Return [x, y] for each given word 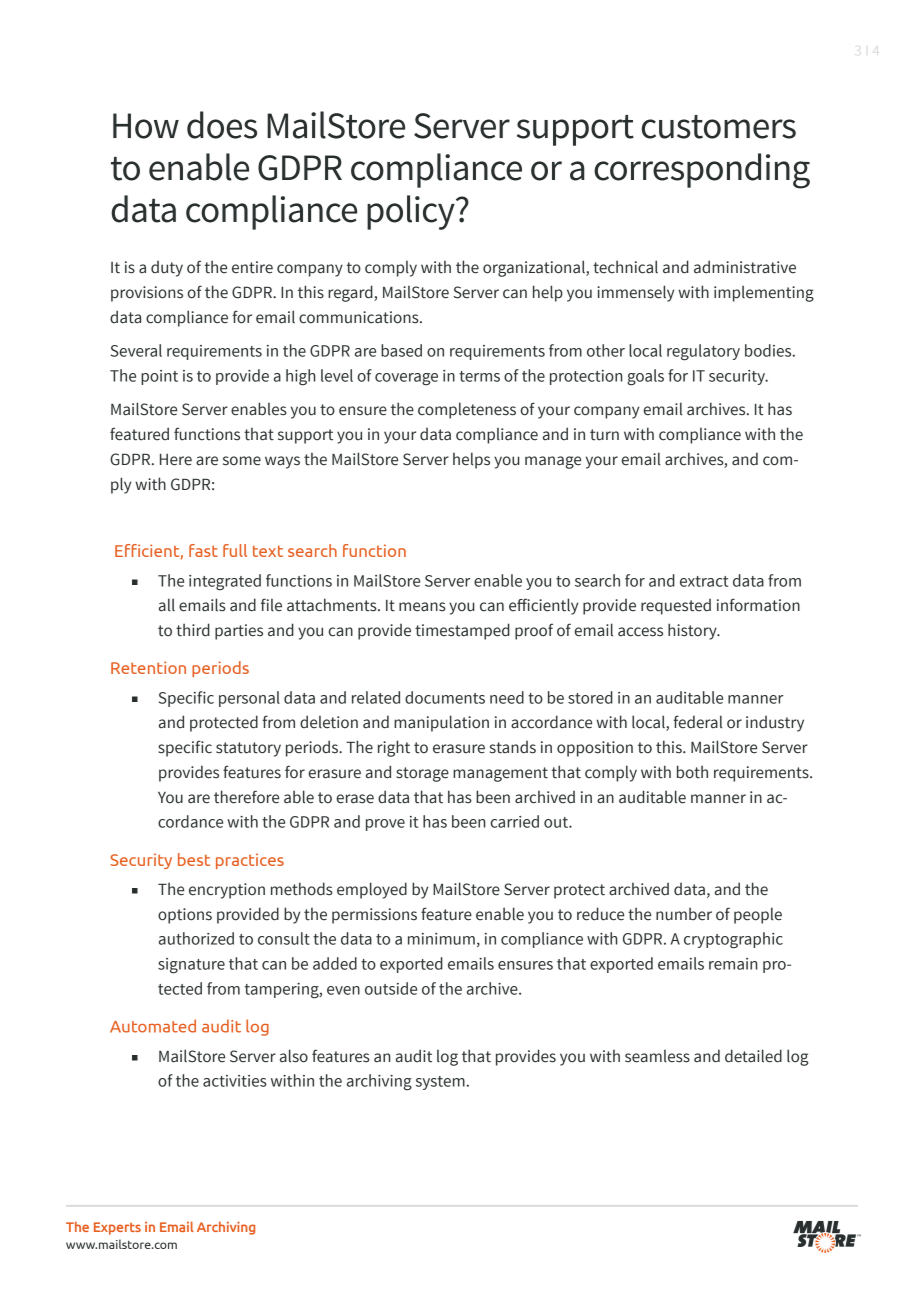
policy [412, 212]
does [222, 125]
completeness [467, 410]
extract [704, 581]
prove [385, 825]
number [684, 914]
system [440, 1083]
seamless [657, 1056]
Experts [117, 1228]
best [194, 859]
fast [203, 550]
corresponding [702, 171]
